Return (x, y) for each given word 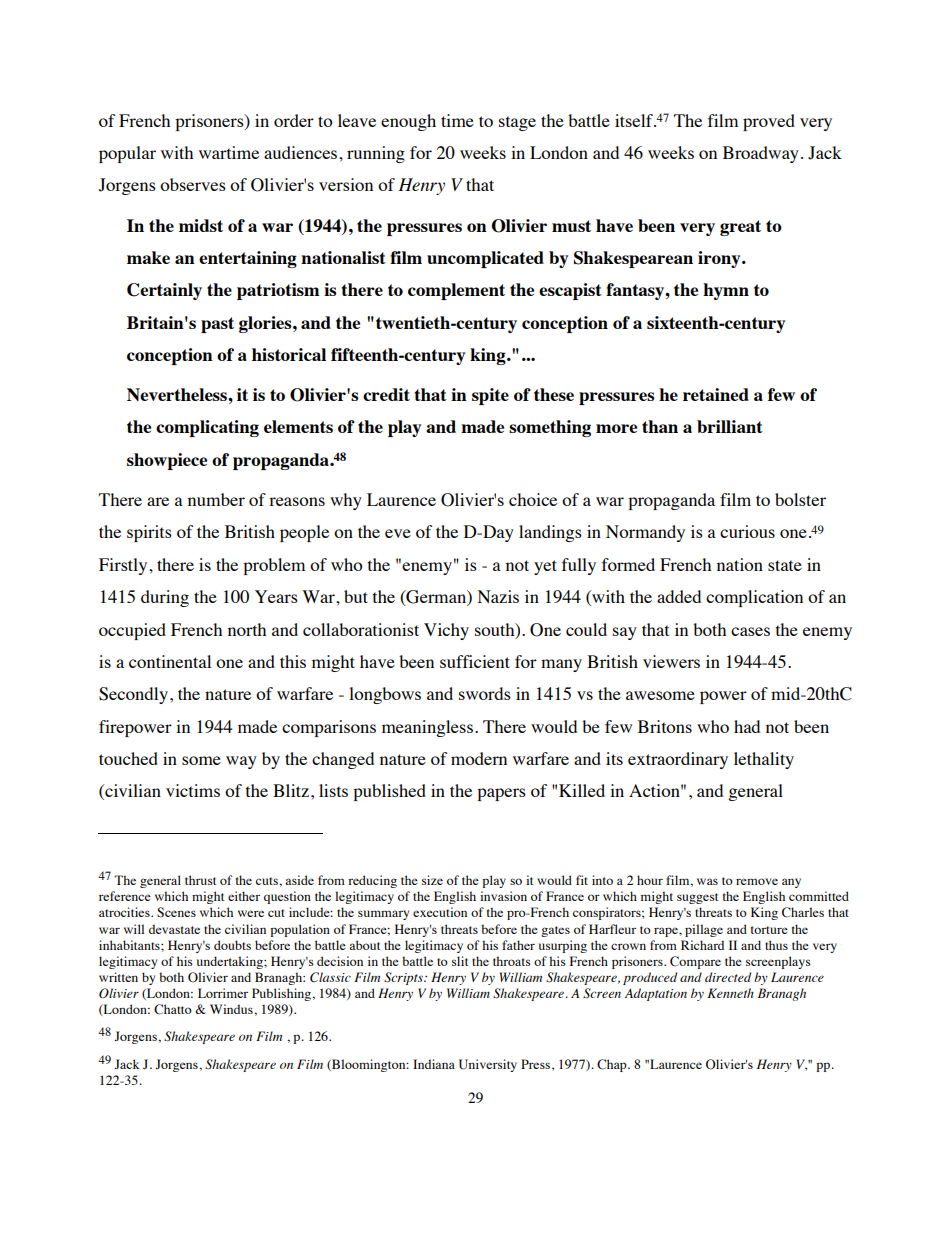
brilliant (730, 426)
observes (193, 184)
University (488, 1065)
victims (193, 790)
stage (517, 123)
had (747, 726)
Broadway (761, 154)
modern (479, 758)
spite (490, 396)
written (118, 977)
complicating (207, 428)
